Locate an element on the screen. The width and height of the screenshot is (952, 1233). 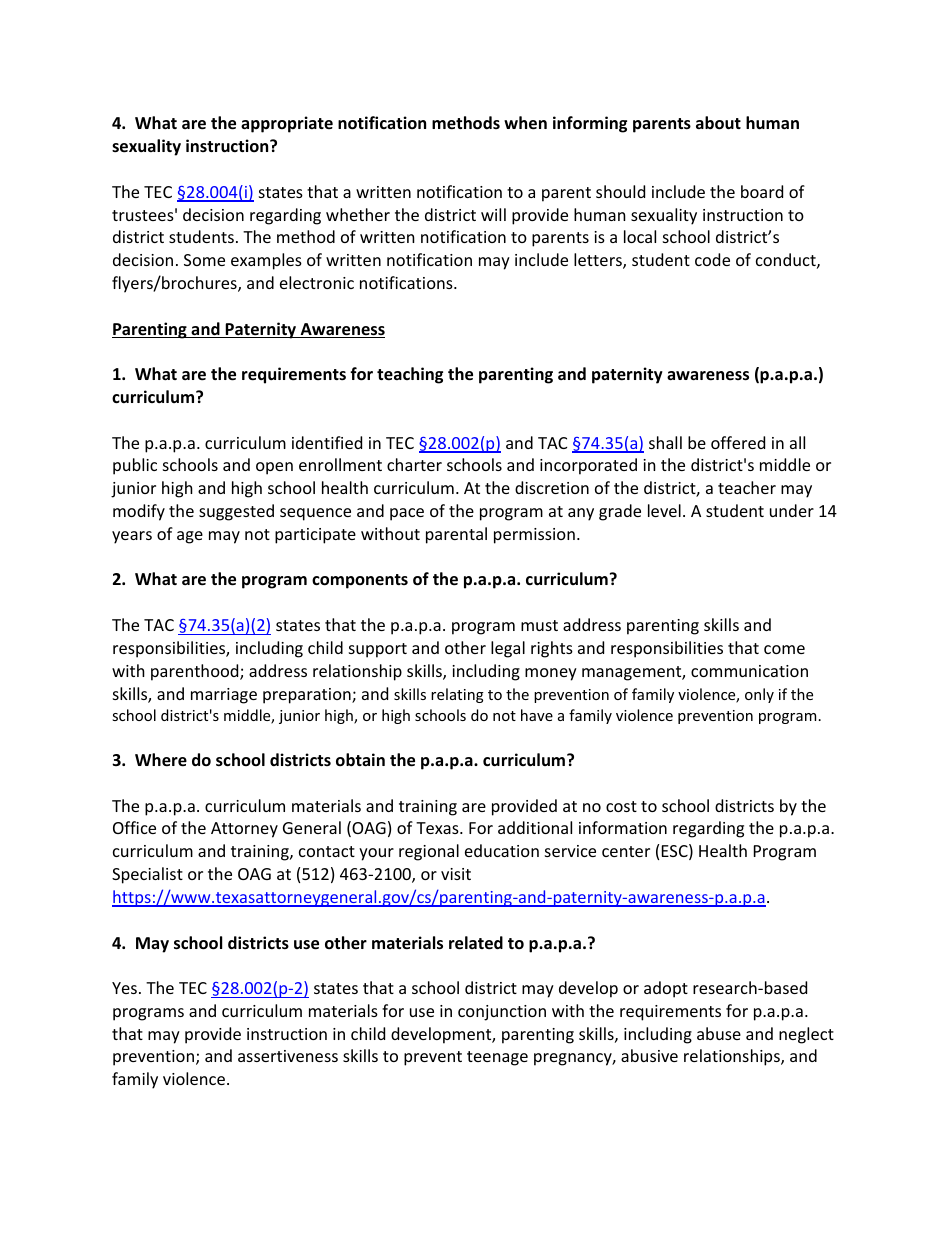
offered is located at coordinates (738, 442).
